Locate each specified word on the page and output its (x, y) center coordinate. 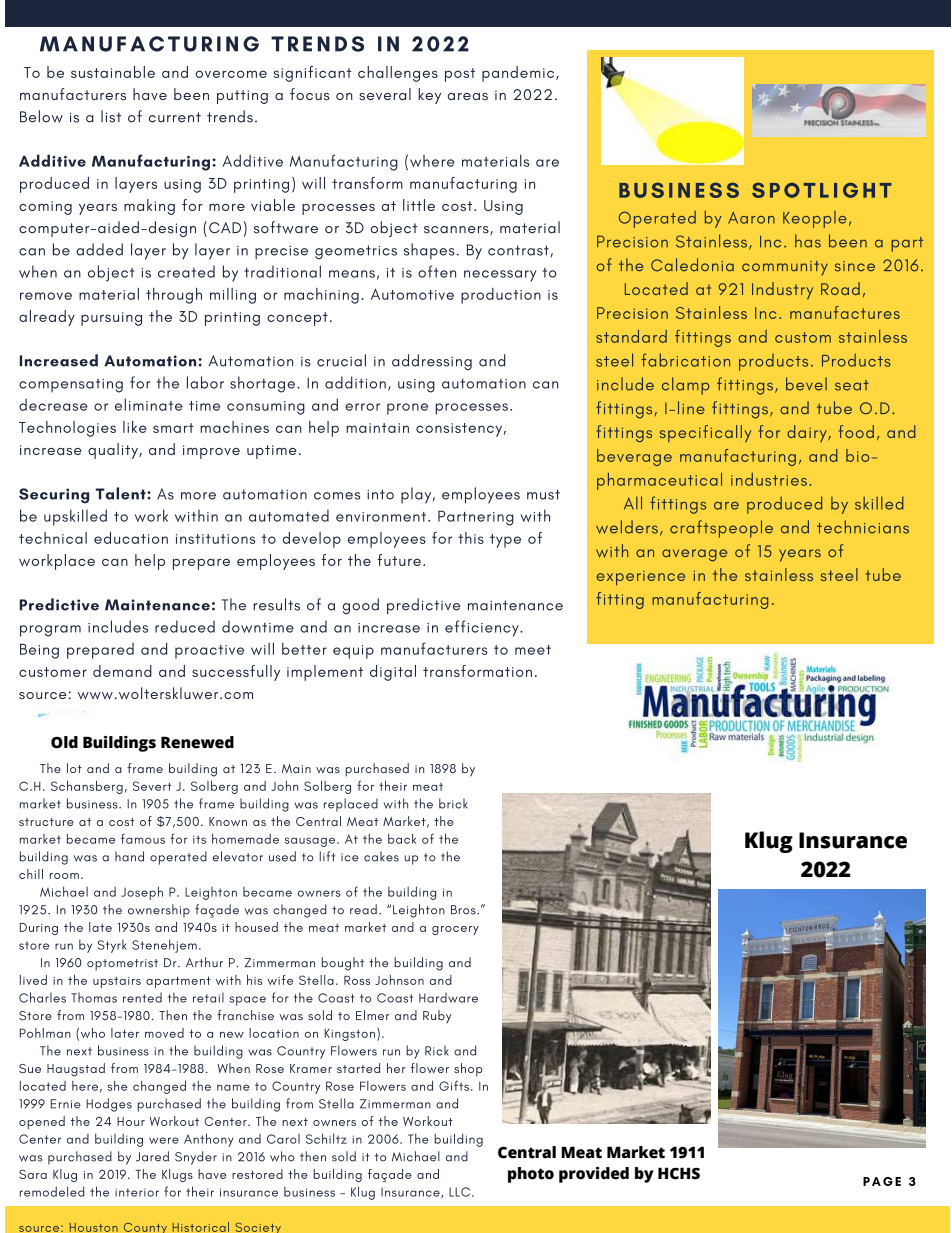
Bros (464, 910)
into (380, 494)
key (429, 96)
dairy (808, 433)
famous (143, 838)
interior (137, 1192)
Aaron (751, 217)
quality (114, 451)
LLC (459, 1192)
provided (594, 1175)
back (402, 838)
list (111, 116)
